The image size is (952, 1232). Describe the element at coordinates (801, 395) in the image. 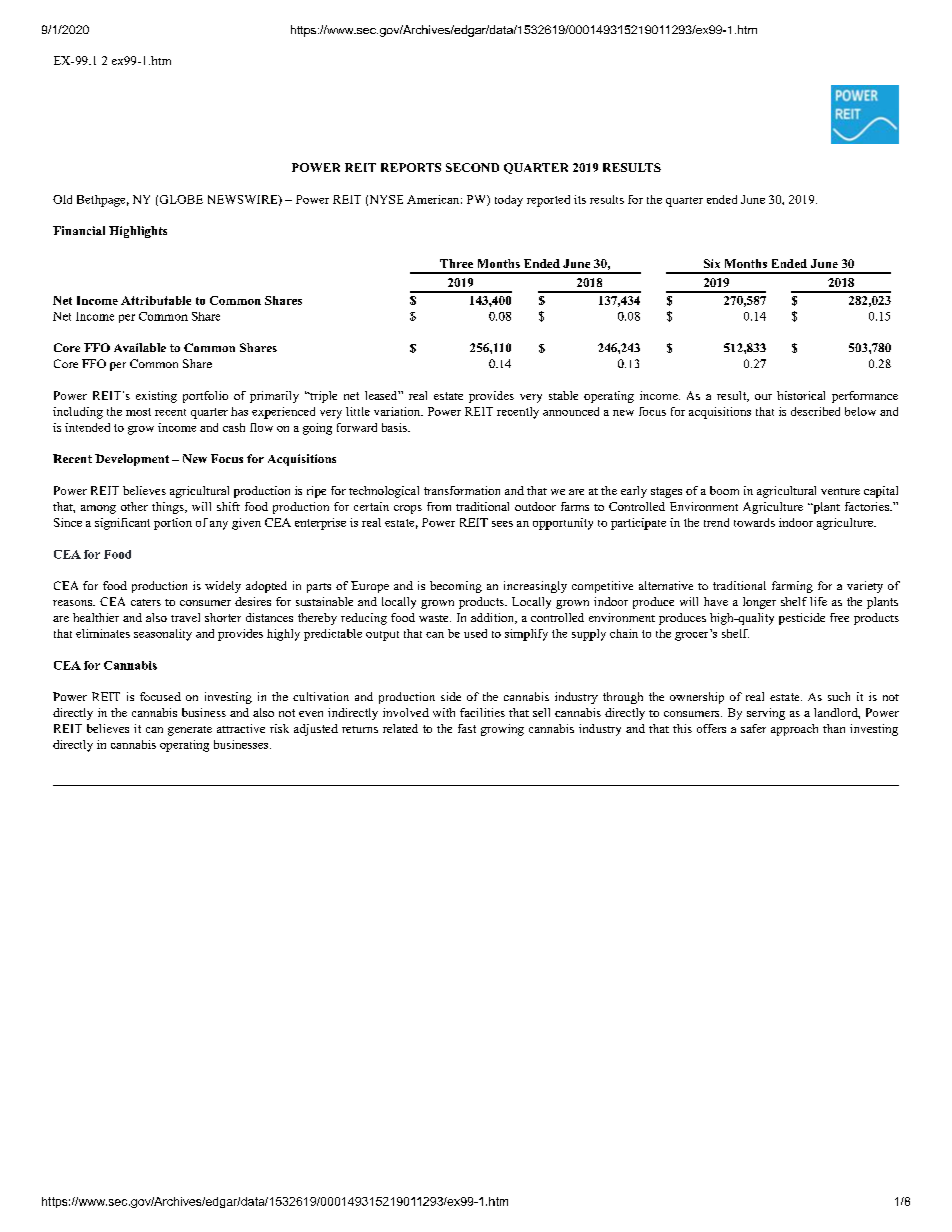

I see `historical` at that location.
